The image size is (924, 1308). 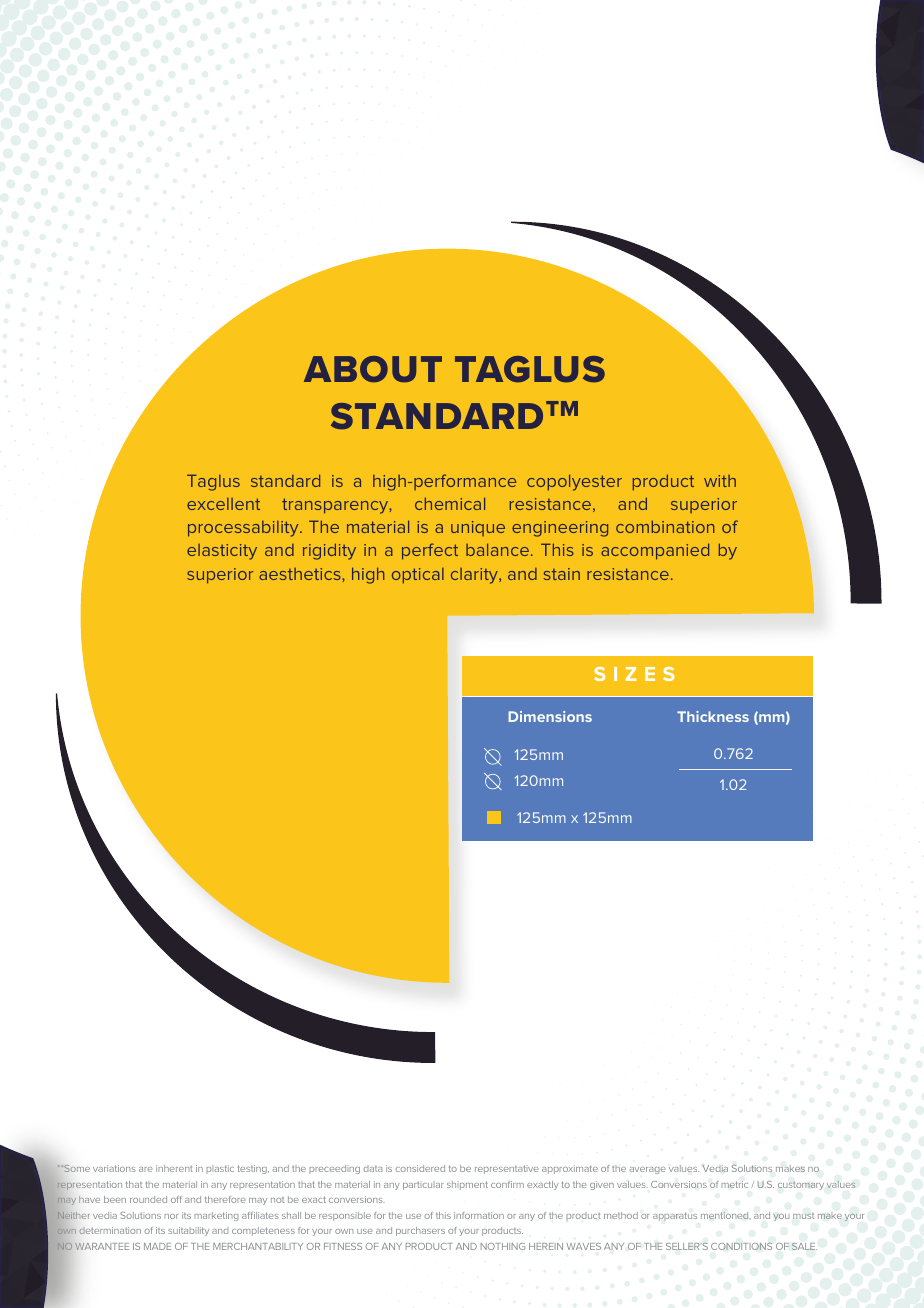 What do you see at coordinates (420, 1231) in the screenshot?
I see `purchasers` at bounding box center [420, 1231].
